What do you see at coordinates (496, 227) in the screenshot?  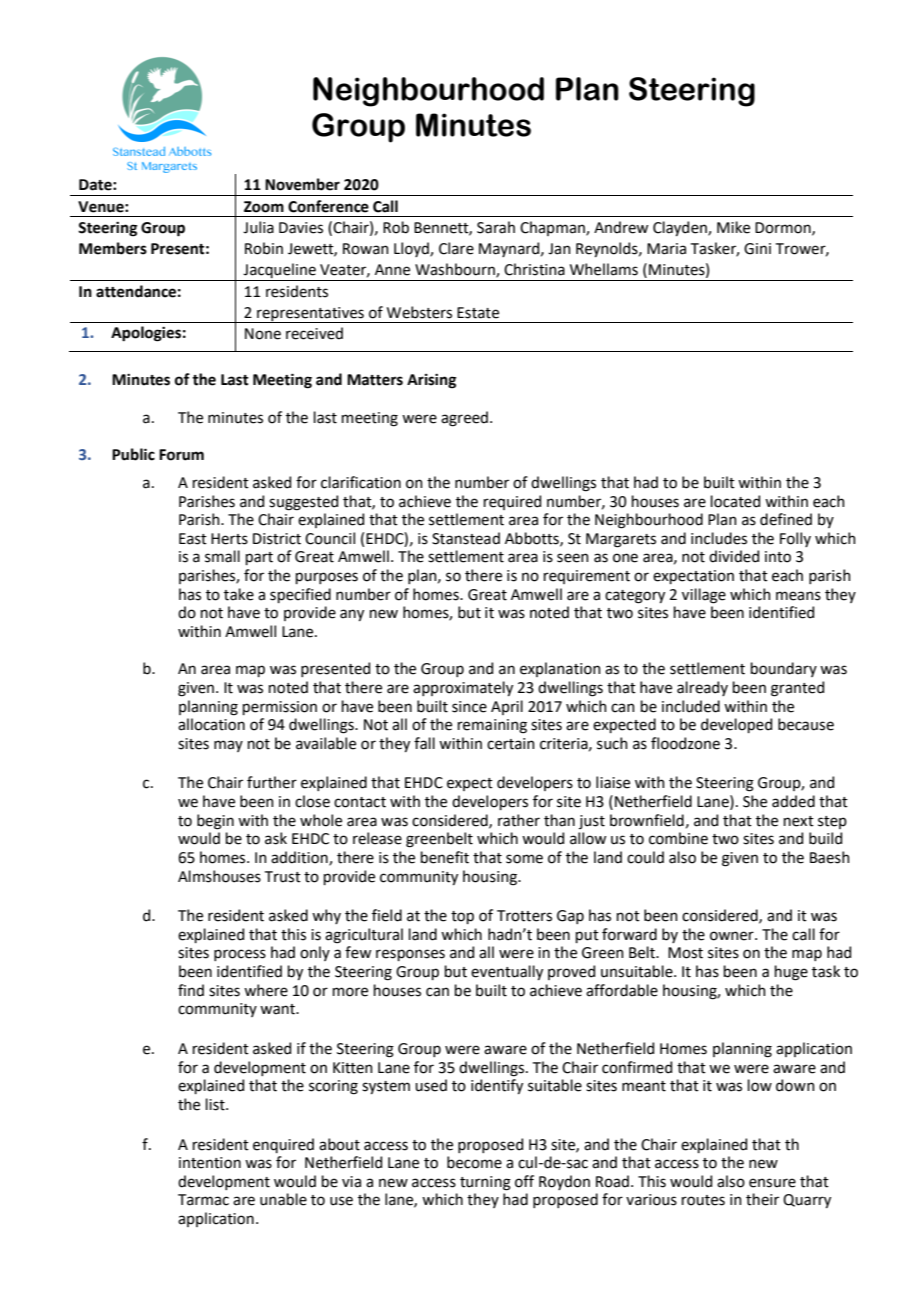 I see `Sarah` at bounding box center [496, 227].
